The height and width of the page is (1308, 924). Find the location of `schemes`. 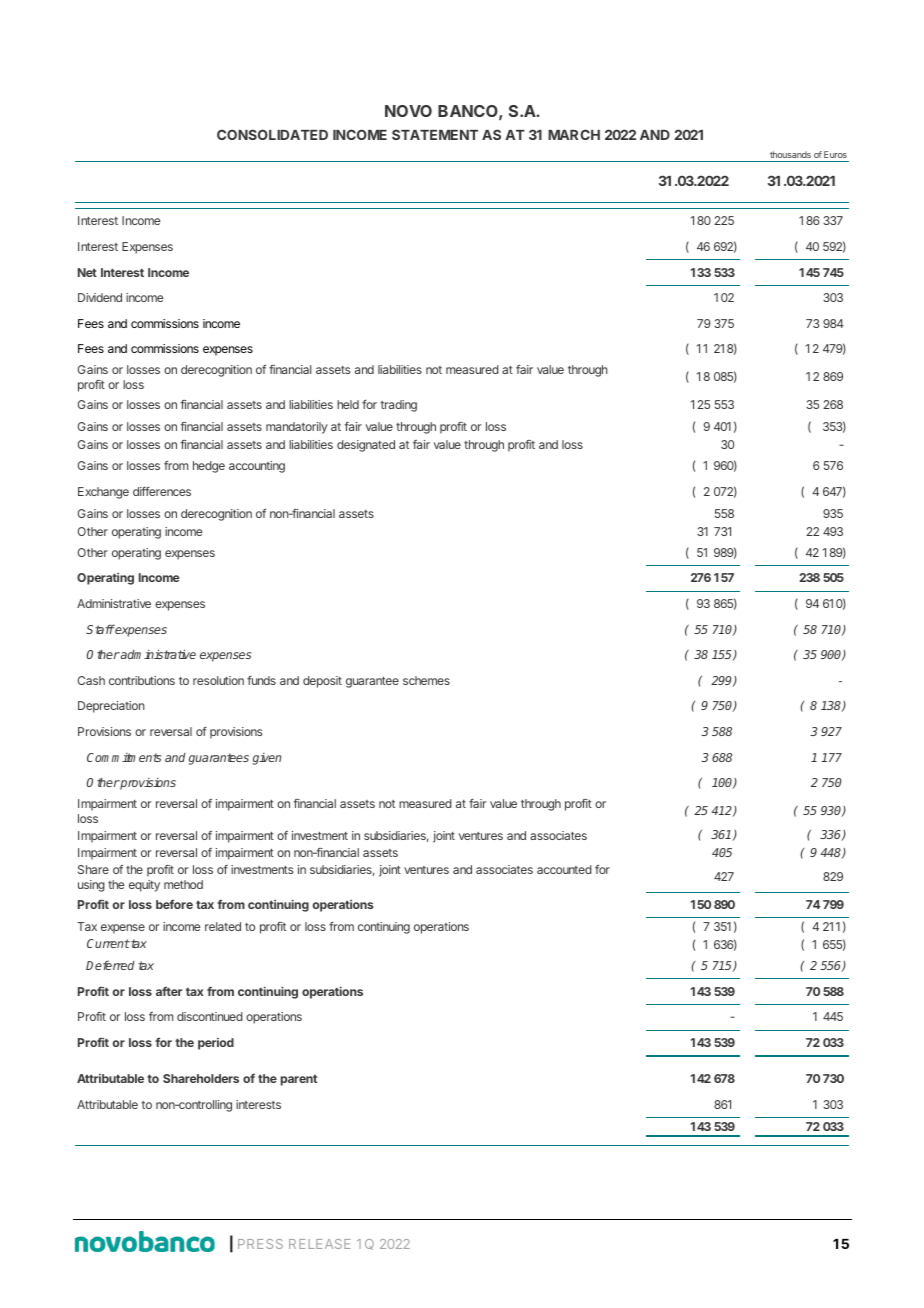

schemes is located at coordinates (426, 680).
